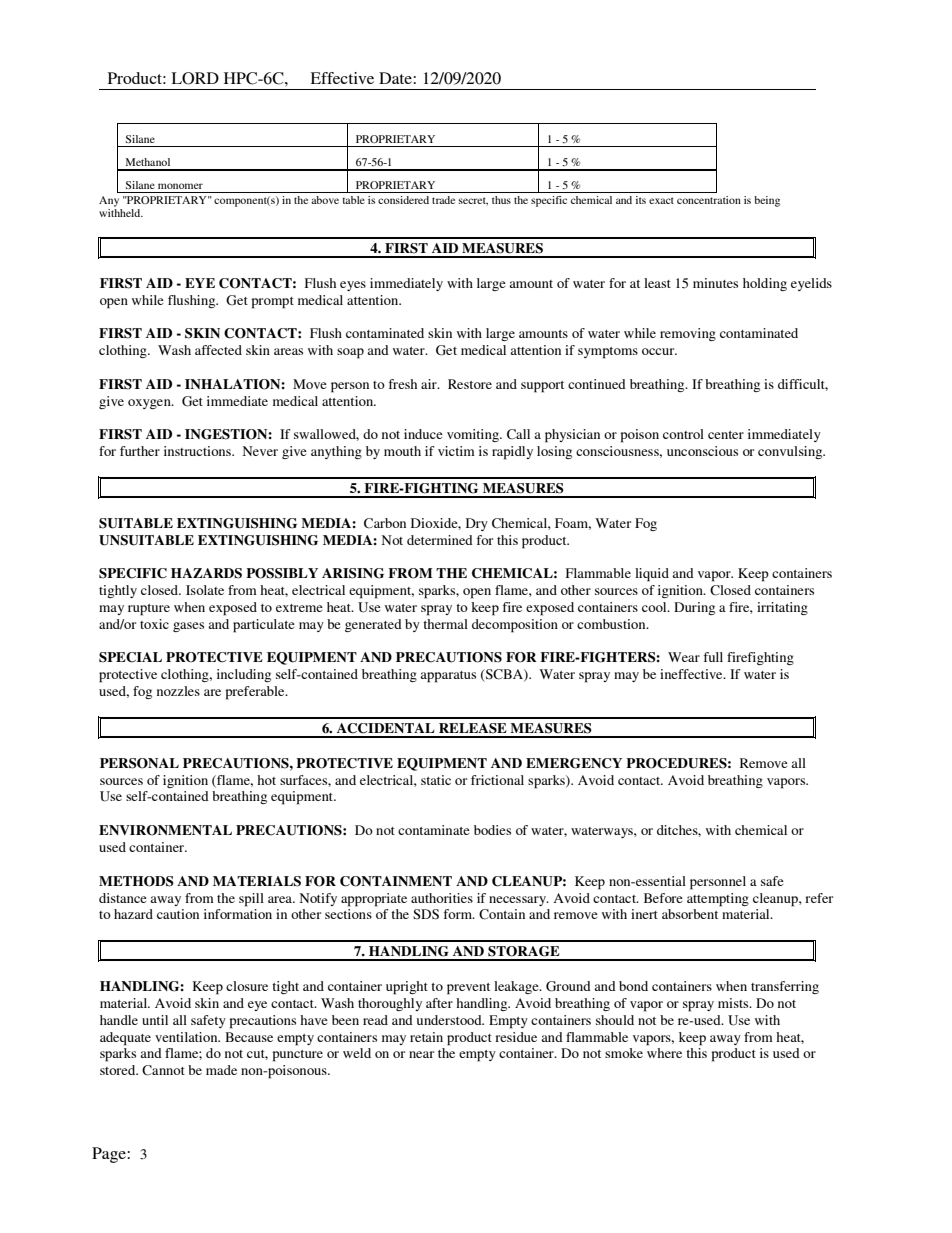  Describe the element at coordinates (396, 78) in the screenshot. I see `Date` at that location.
